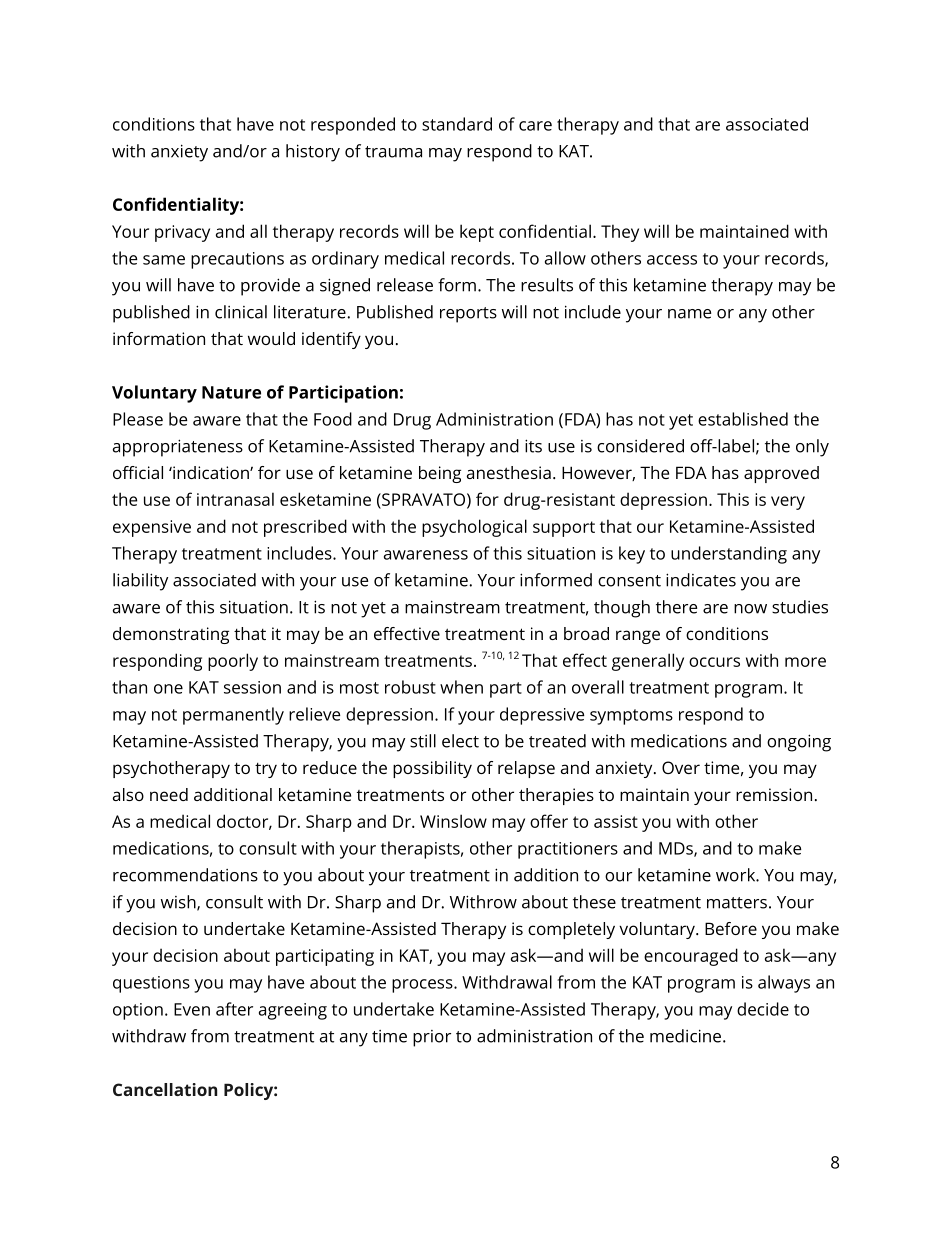 The width and height of the page is (952, 1233). I want to click on standard, so click(457, 124).
